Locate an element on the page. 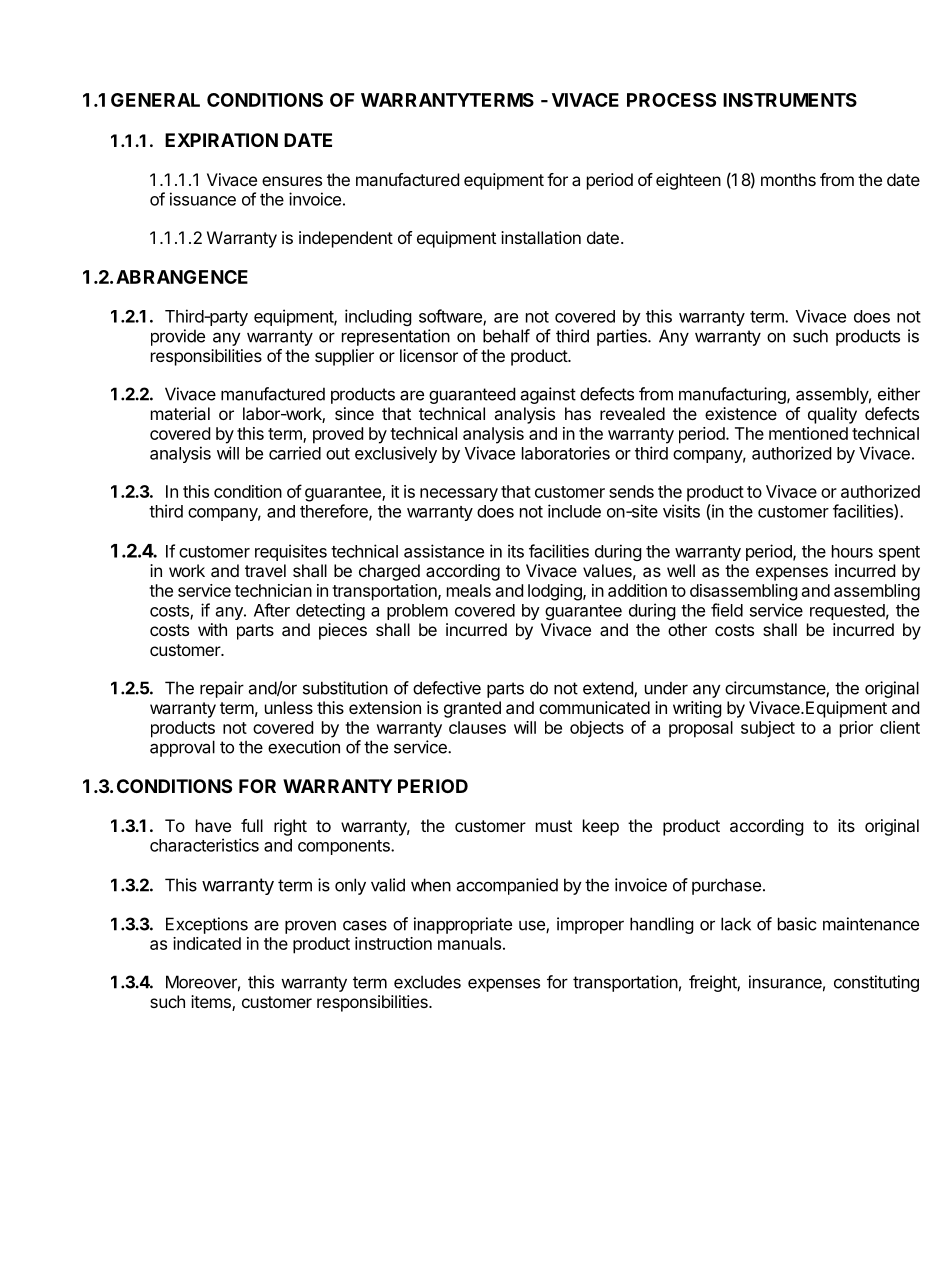 The image size is (952, 1272). manuals is located at coordinates (469, 943).
